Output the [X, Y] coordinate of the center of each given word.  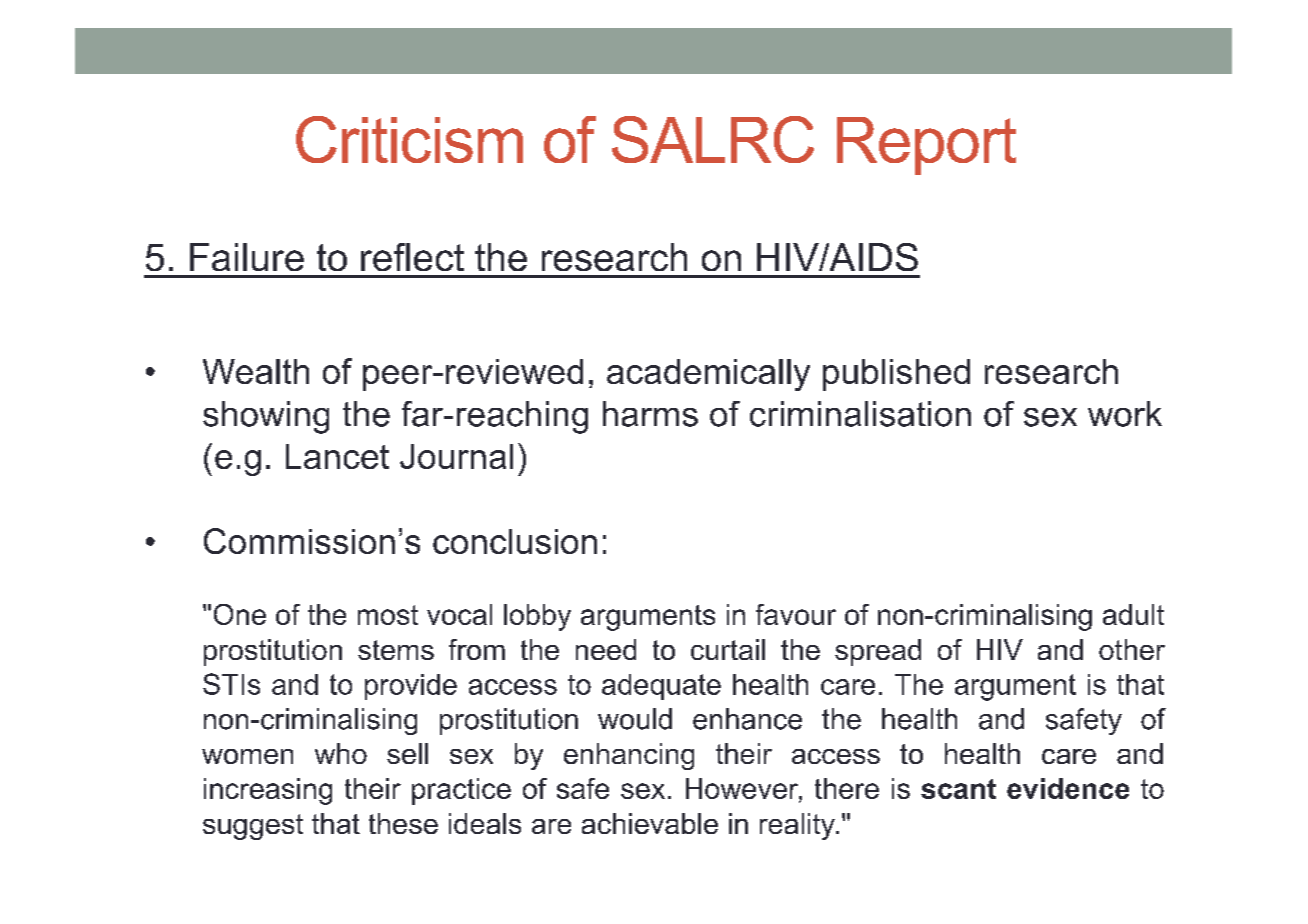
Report [926, 146]
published [896, 375]
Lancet [337, 456]
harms [650, 414]
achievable [650, 823]
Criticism [409, 139]
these [403, 823]
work [1125, 414]
